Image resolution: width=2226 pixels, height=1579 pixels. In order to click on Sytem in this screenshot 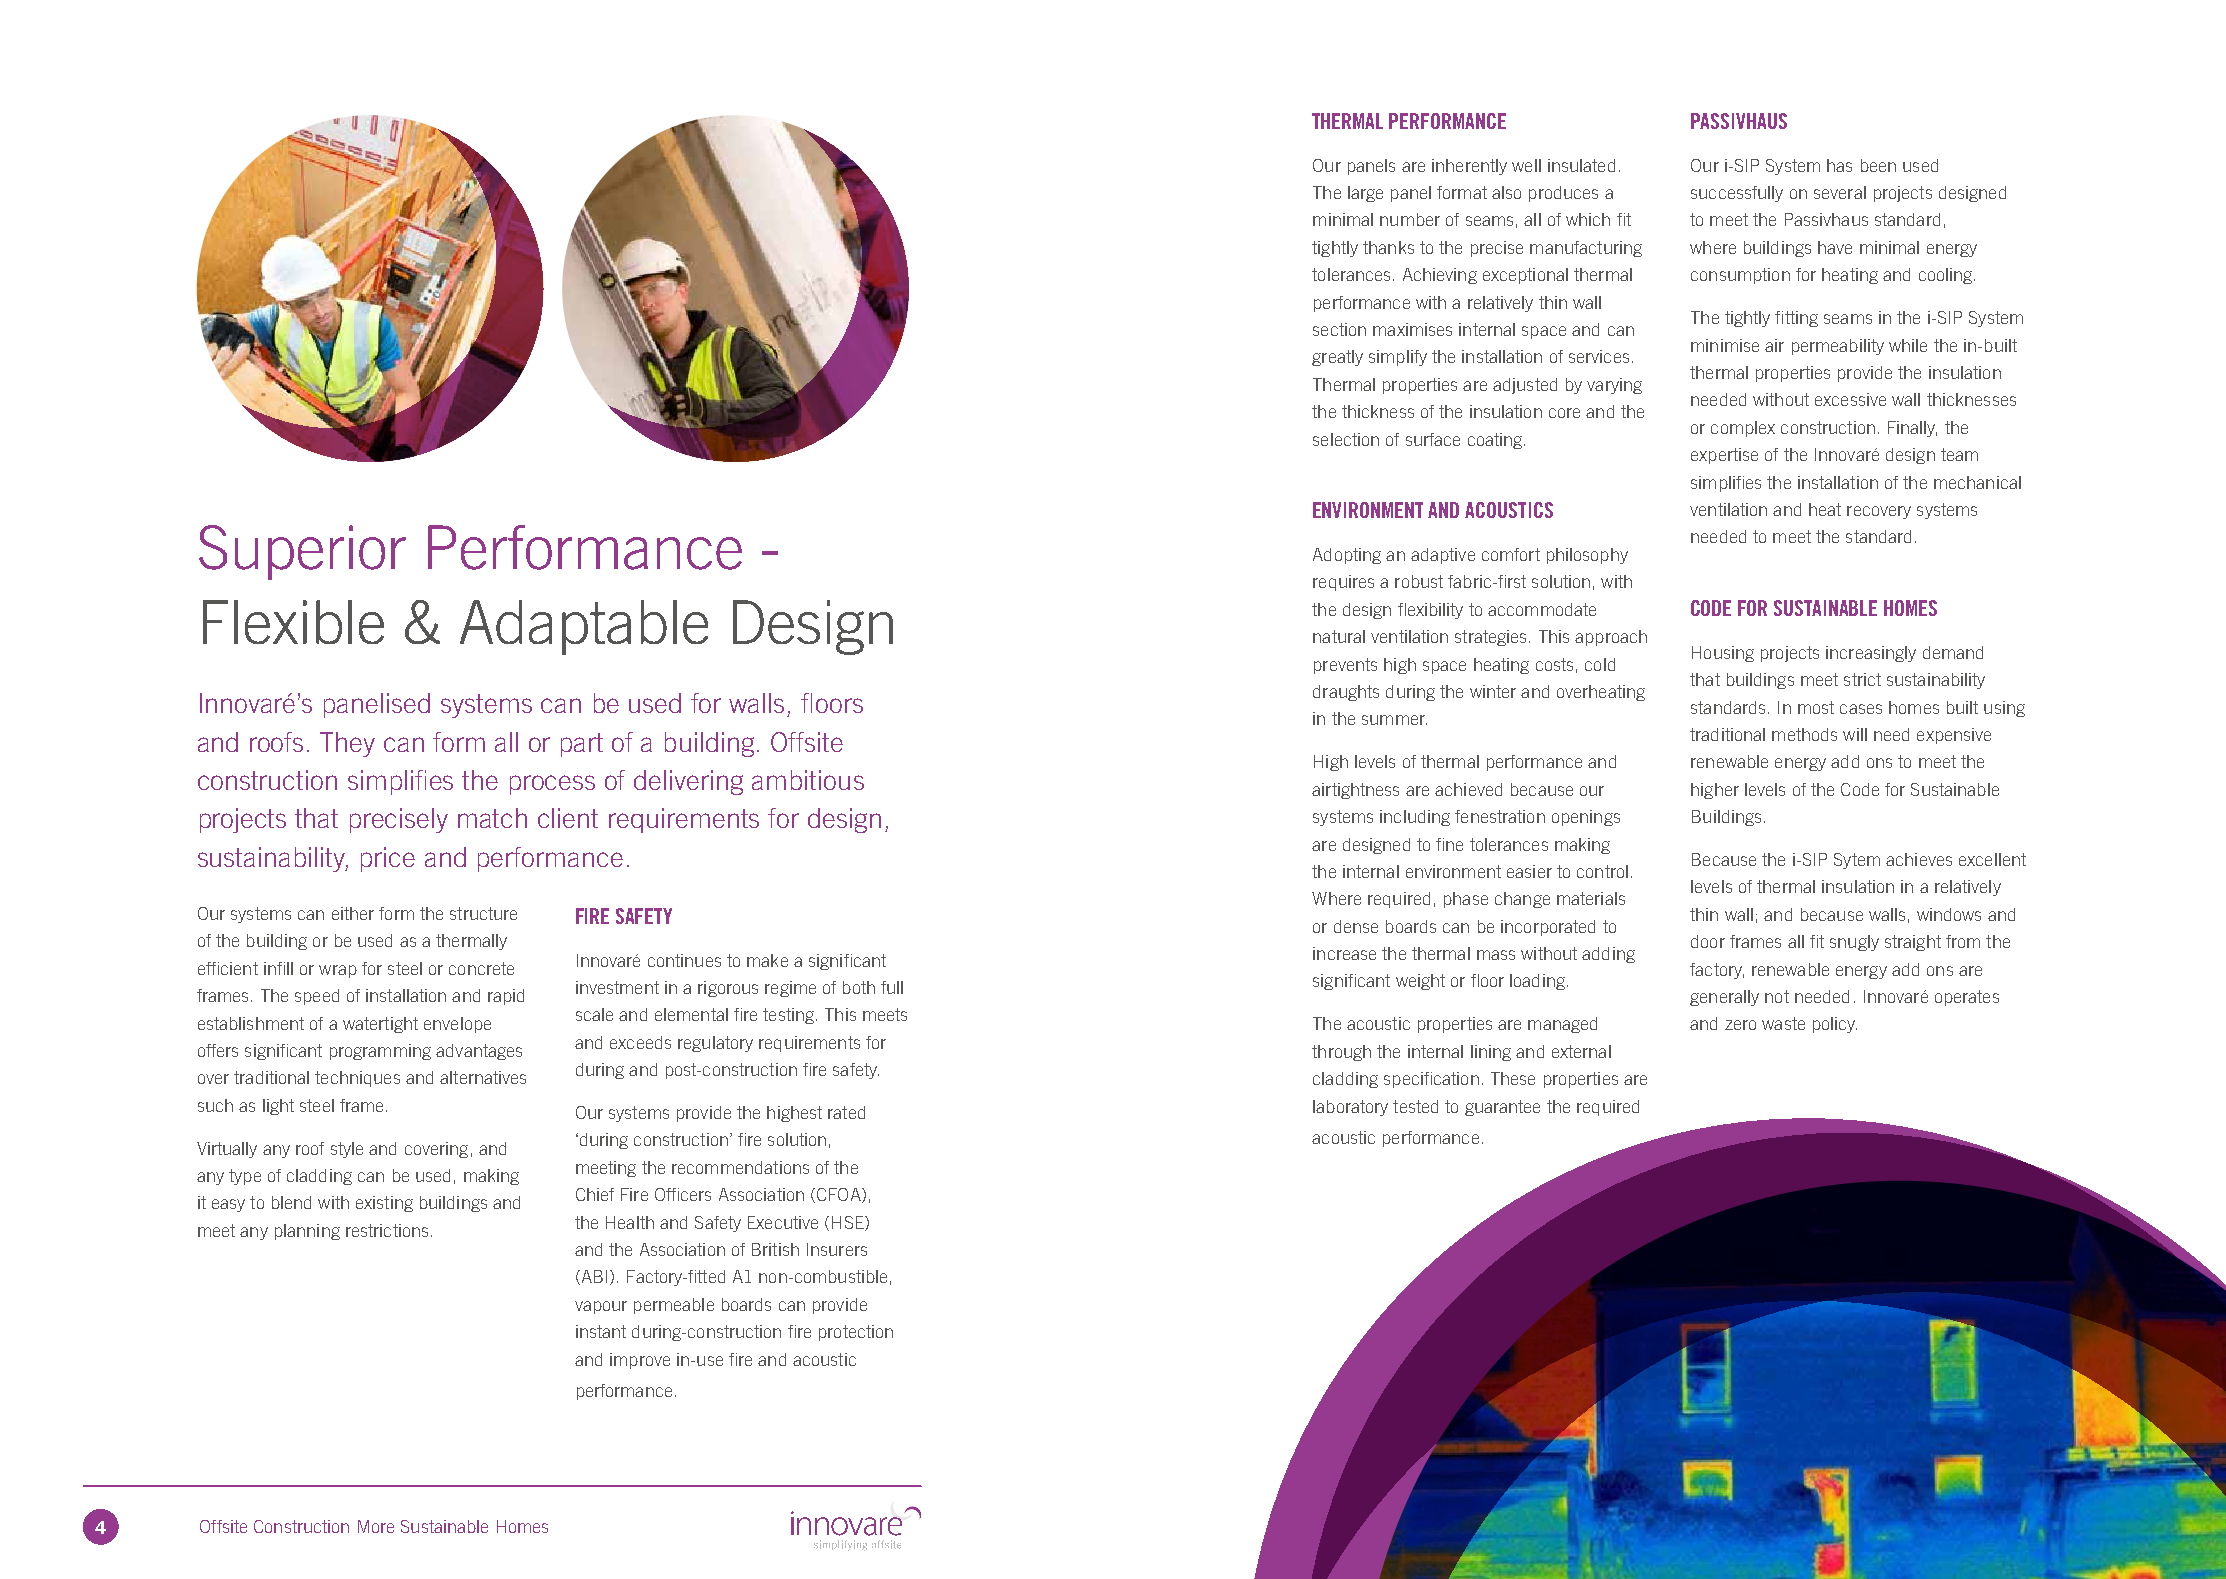, I will do `click(1857, 861)`.
